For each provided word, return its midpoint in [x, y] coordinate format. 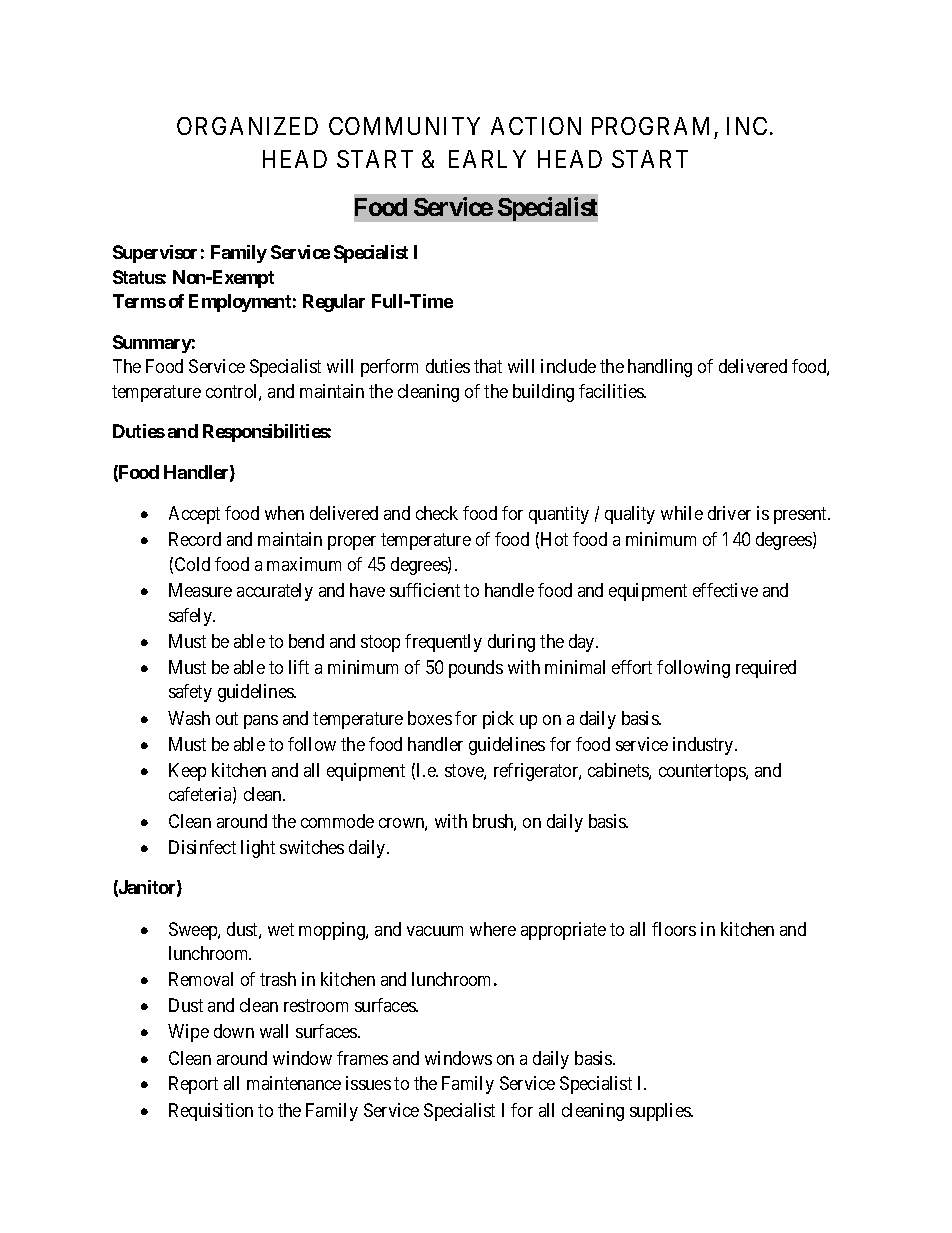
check [437, 513]
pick [498, 720]
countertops [703, 772]
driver [729, 513]
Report [193, 1085]
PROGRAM [650, 126]
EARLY [487, 159]
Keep [187, 772]
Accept [194, 515]
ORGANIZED [247, 126]
